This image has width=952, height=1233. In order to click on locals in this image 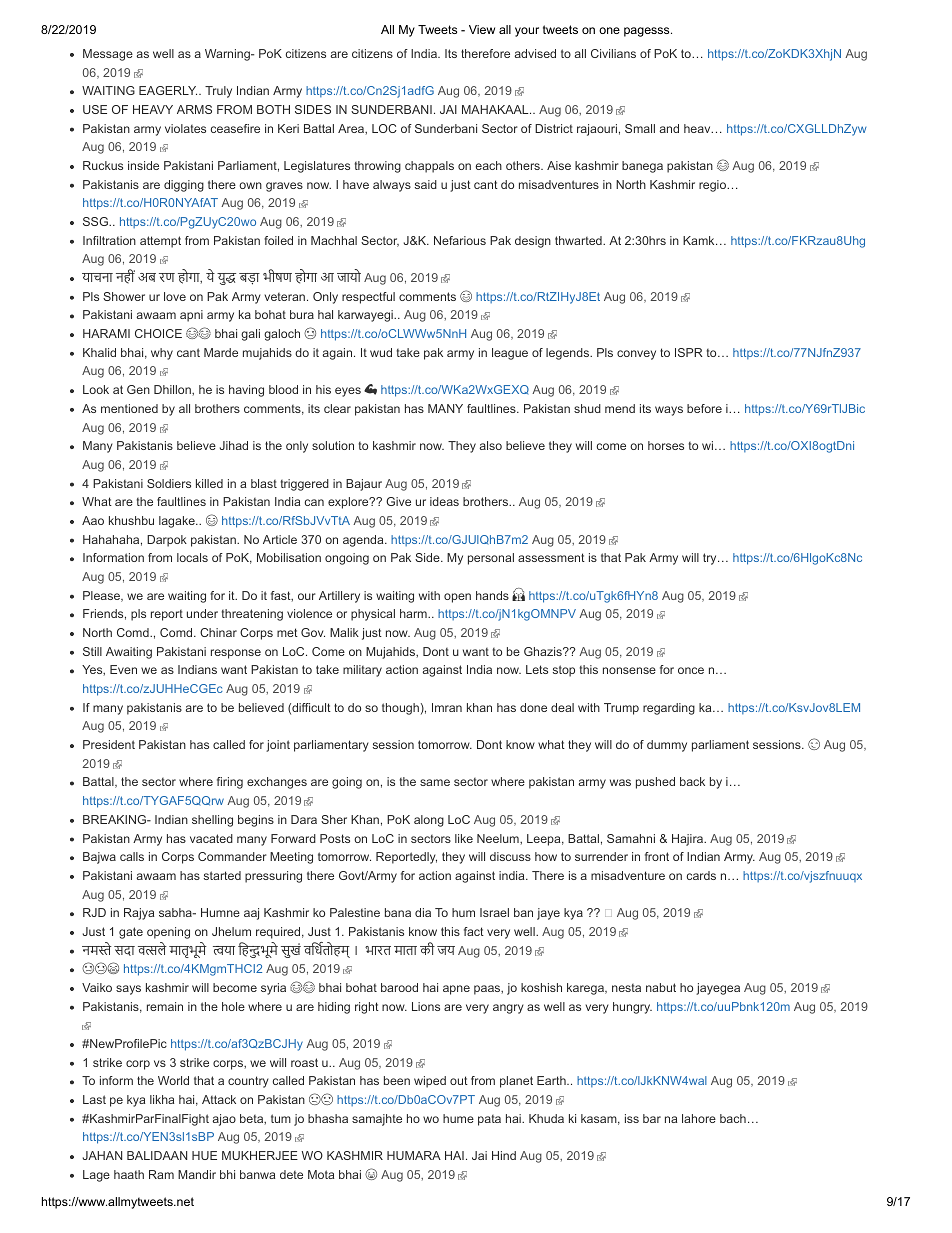, I will do `click(192, 557)`.
